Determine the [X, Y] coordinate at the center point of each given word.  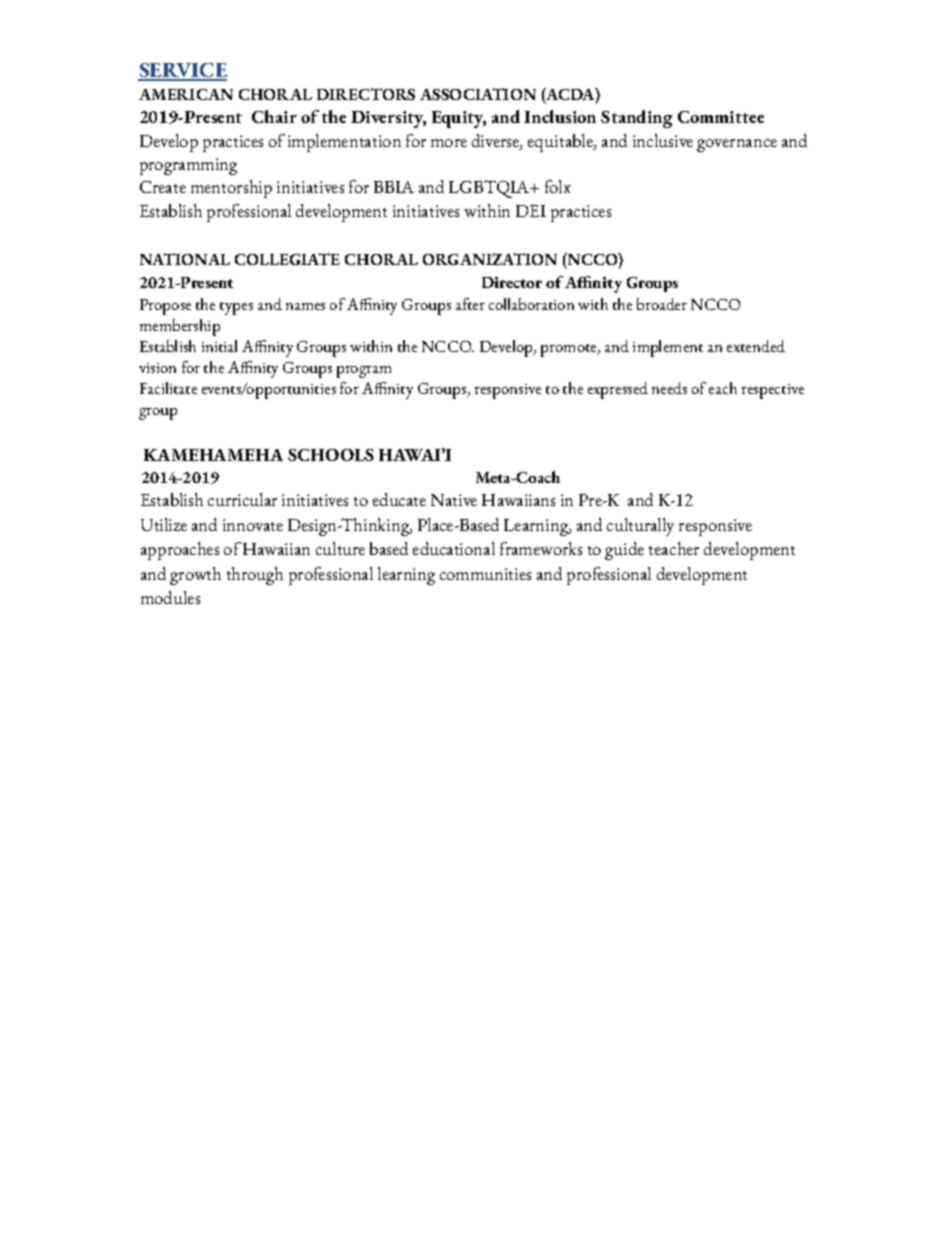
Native [454, 500]
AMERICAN [186, 94]
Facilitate [168, 388]
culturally [640, 527]
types [236, 308]
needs [669, 388]
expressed [618, 390]
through [255, 576]
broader [662, 304]
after [470, 304]
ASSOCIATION [478, 94]
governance [737, 145]
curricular [242, 499]
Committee [721, 117]
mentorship [231, 189]
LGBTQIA [490, 189]
